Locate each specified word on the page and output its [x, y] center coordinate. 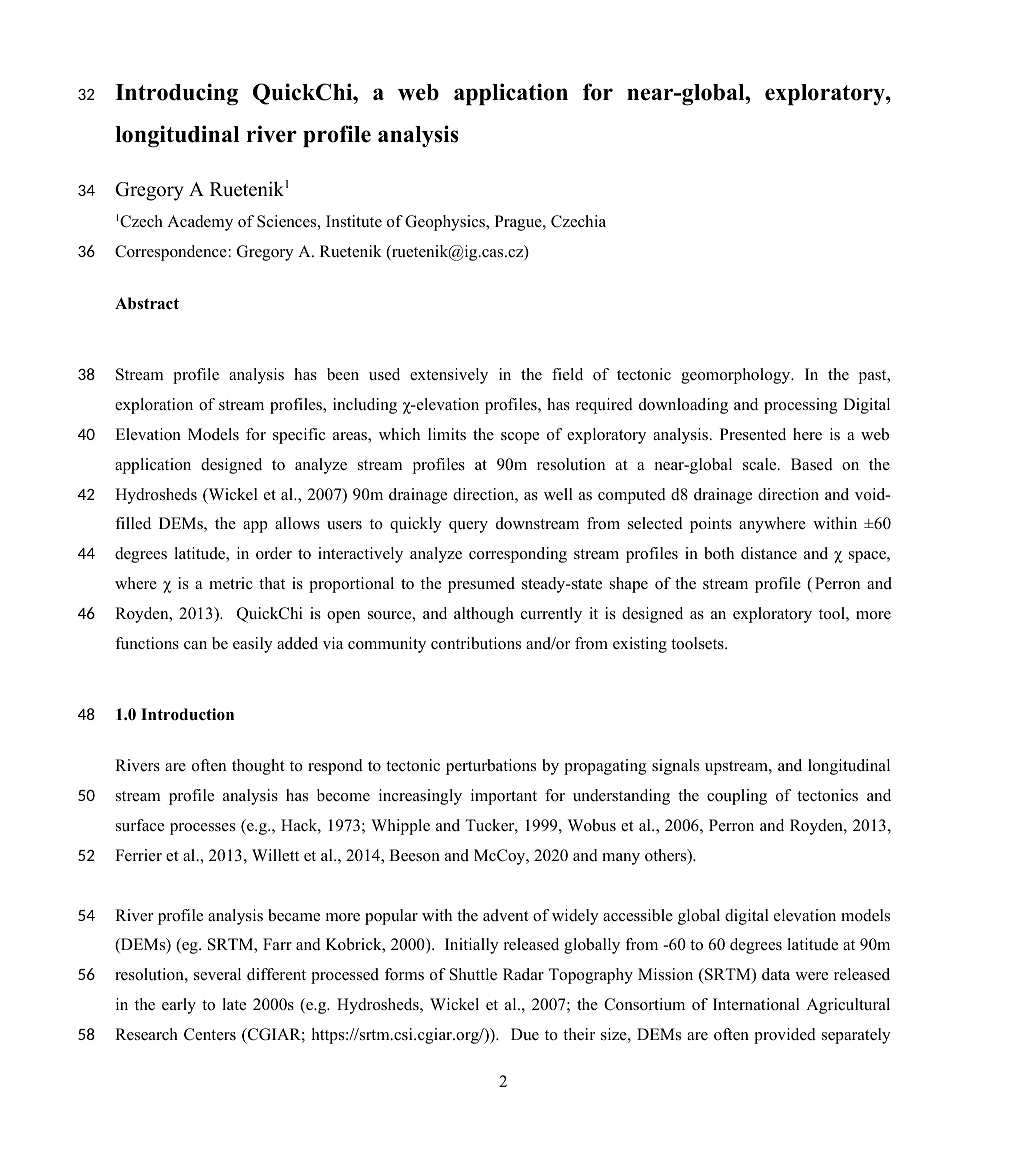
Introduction [187, 714]
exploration [154, 406]
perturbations [491, 767]
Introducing [176, 94]
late [234, 1004]
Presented [753, 434]
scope [520, 438]
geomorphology [737, 376]
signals [675, 767]
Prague [519, 223]
